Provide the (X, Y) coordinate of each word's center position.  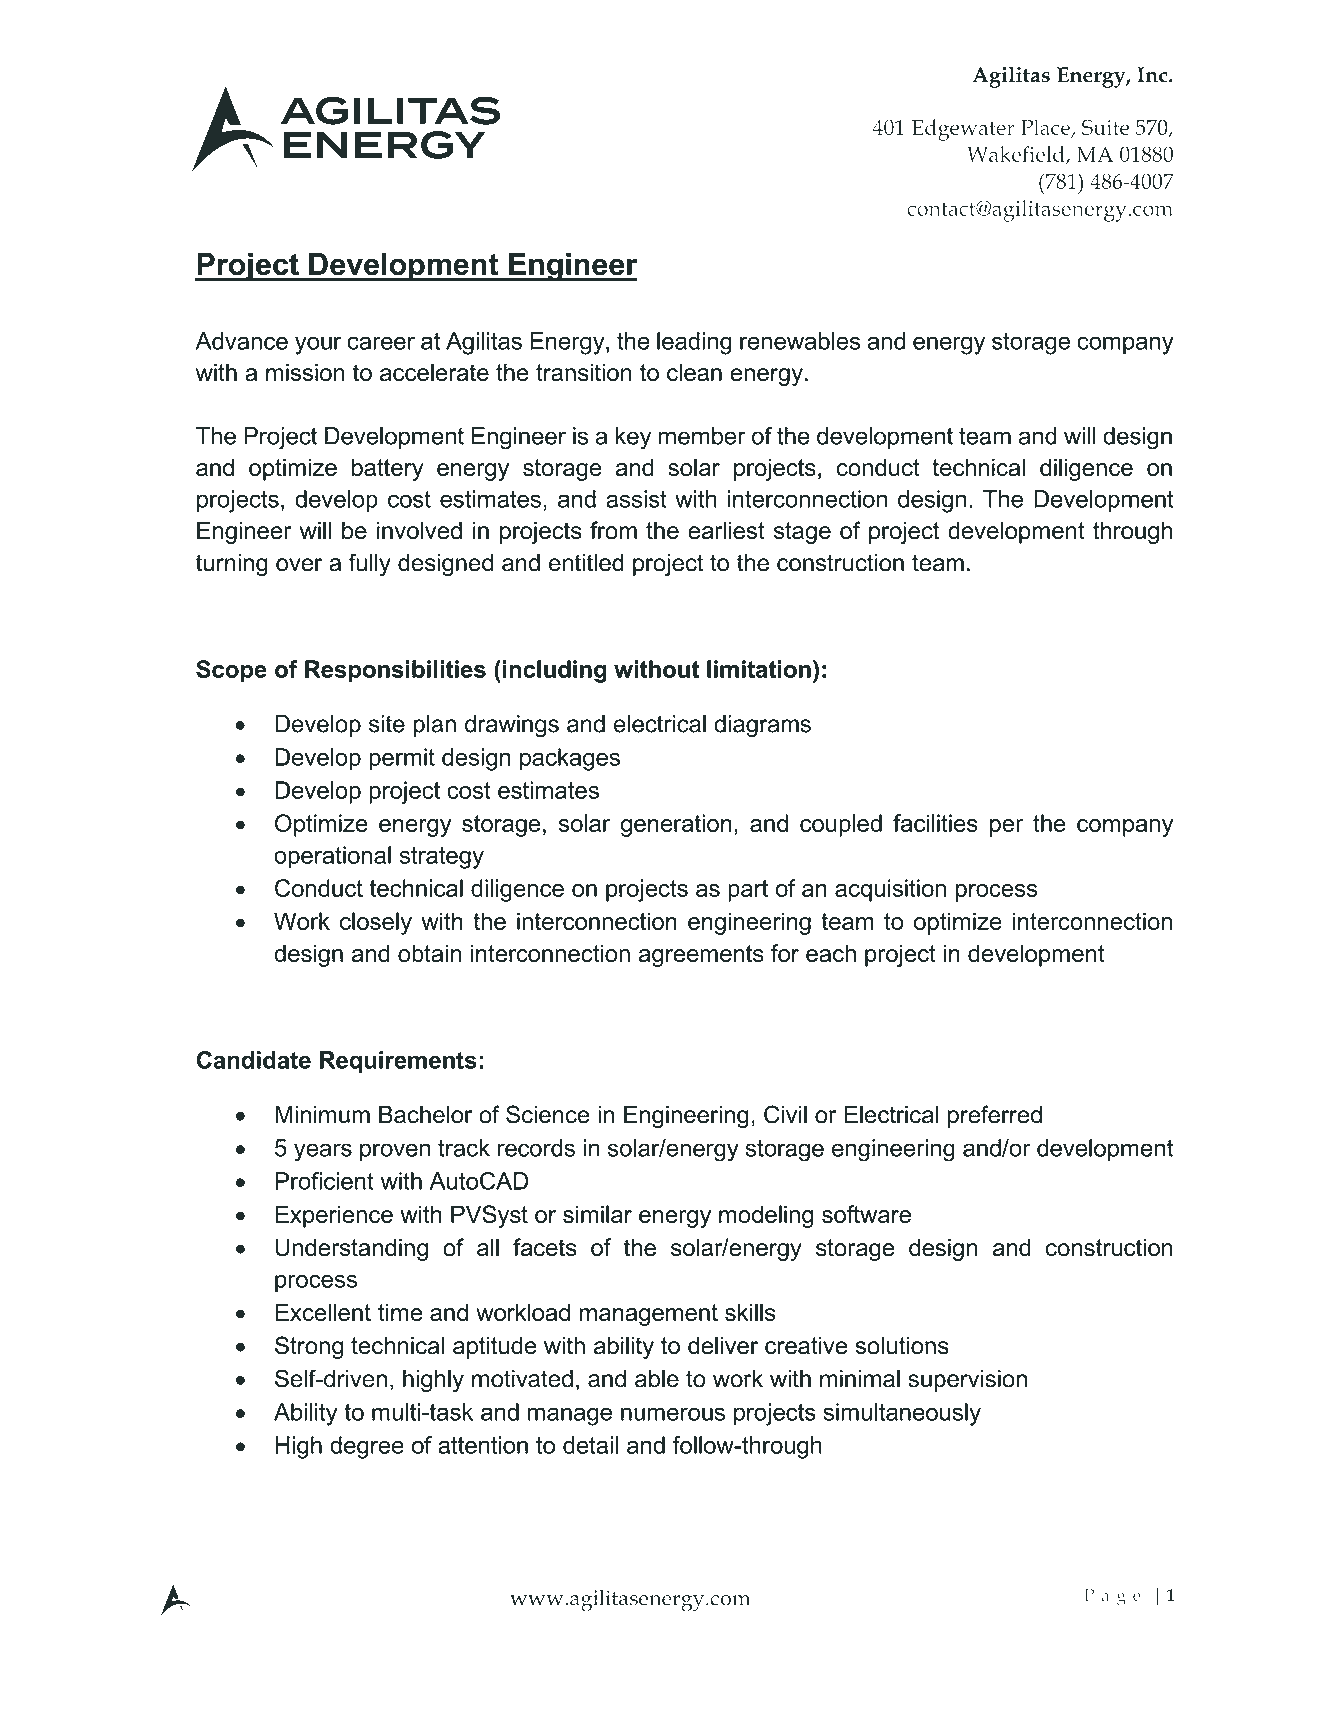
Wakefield (1017, 155)
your (318, 345)
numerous (673, 1414)
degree (367, 1447)
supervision (967, 1381)
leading (694, 343)
